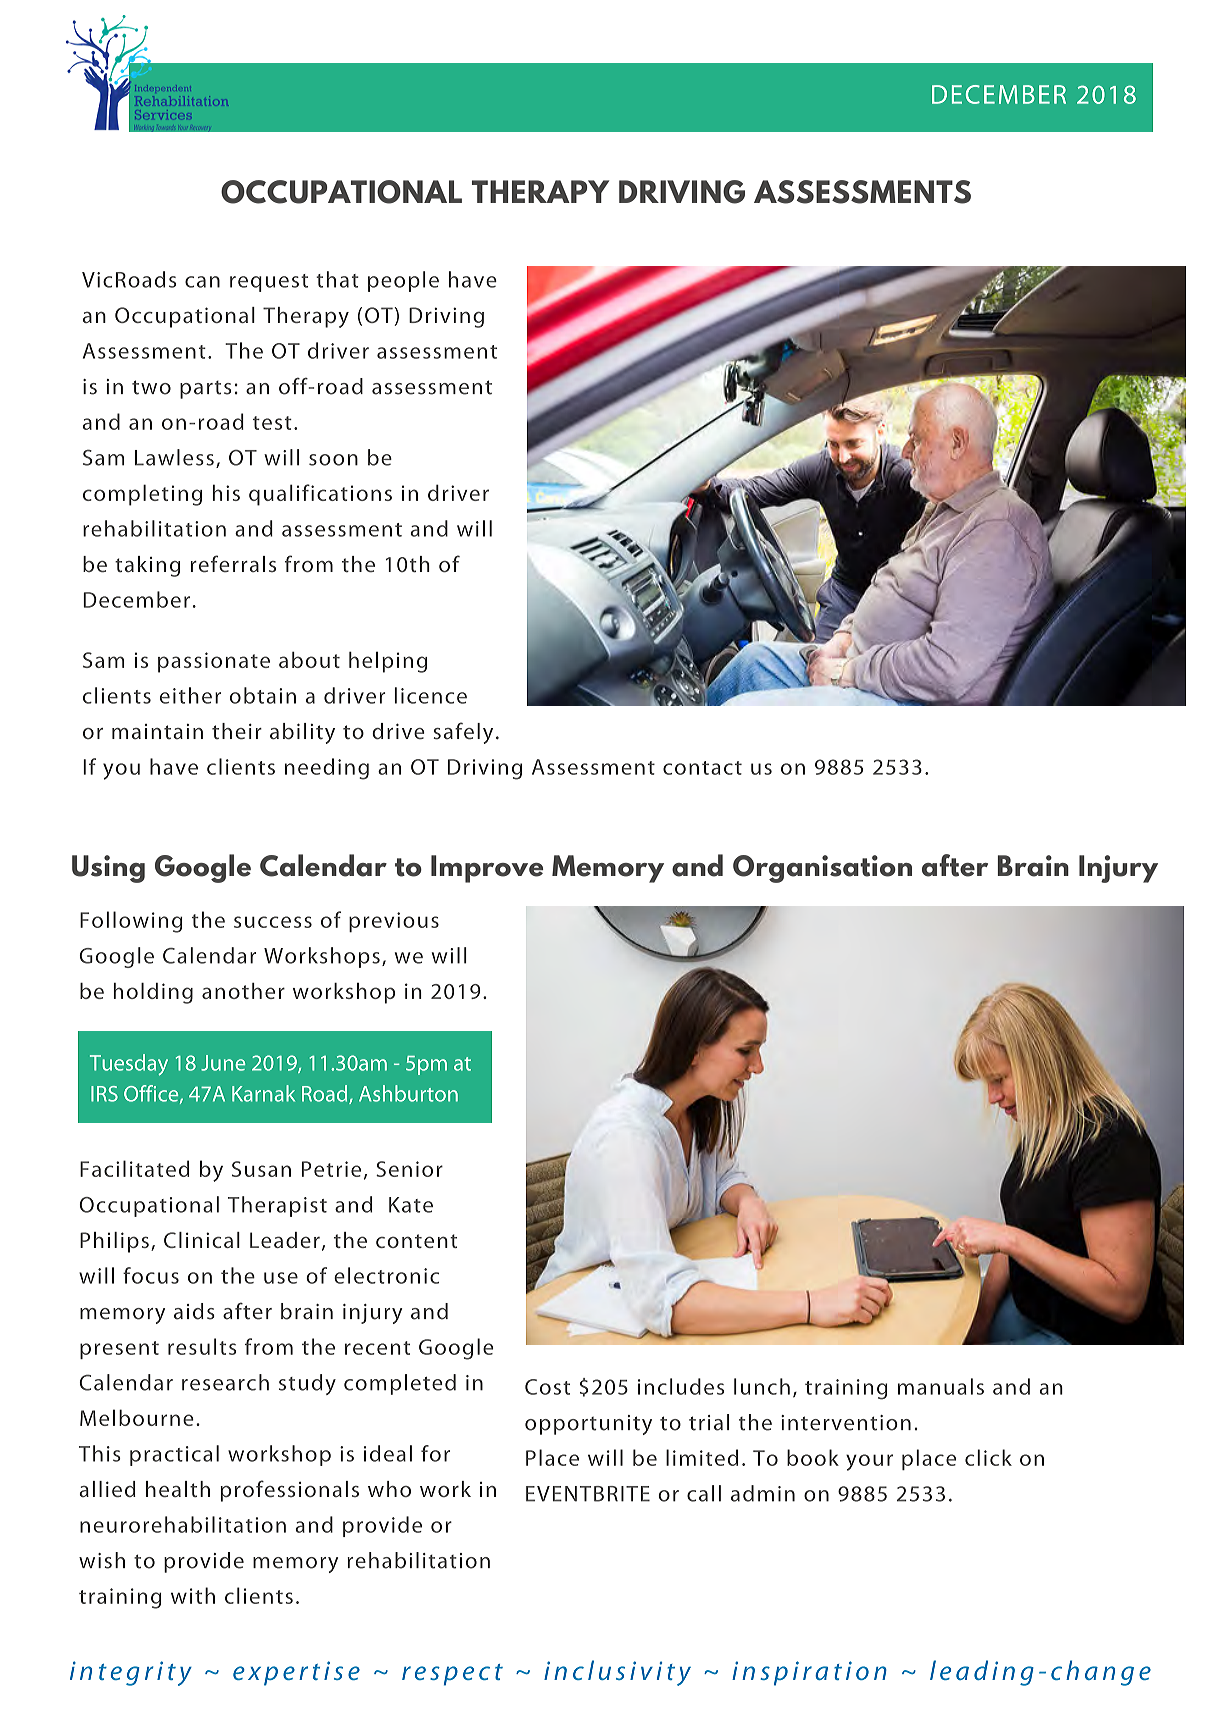 The width and height of the page is (1227, 1735). Describe the element at coordinates (822, 869) in the page. I see `Organisation` at that location.
